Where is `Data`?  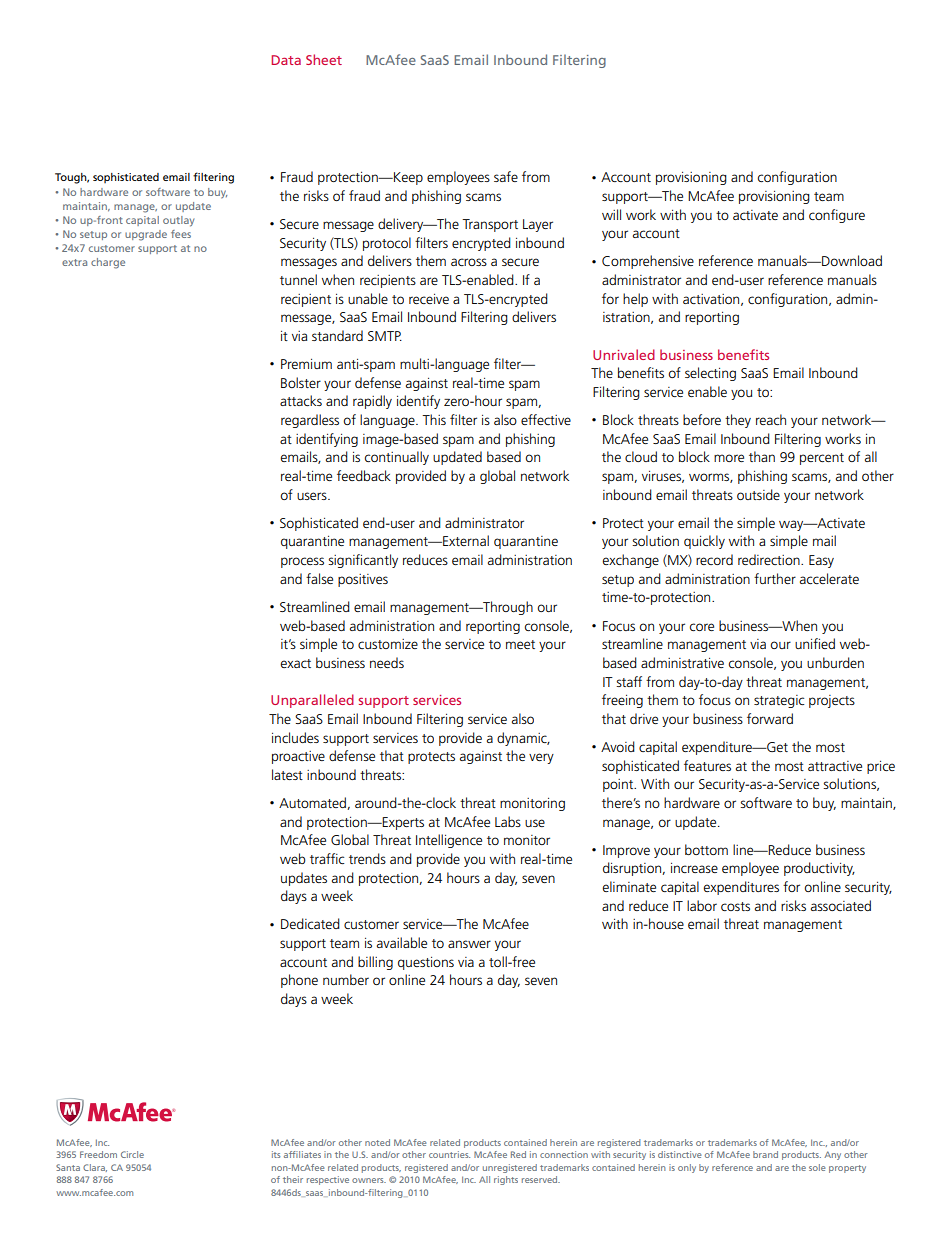 Data is located at coordinates (286, 60).
